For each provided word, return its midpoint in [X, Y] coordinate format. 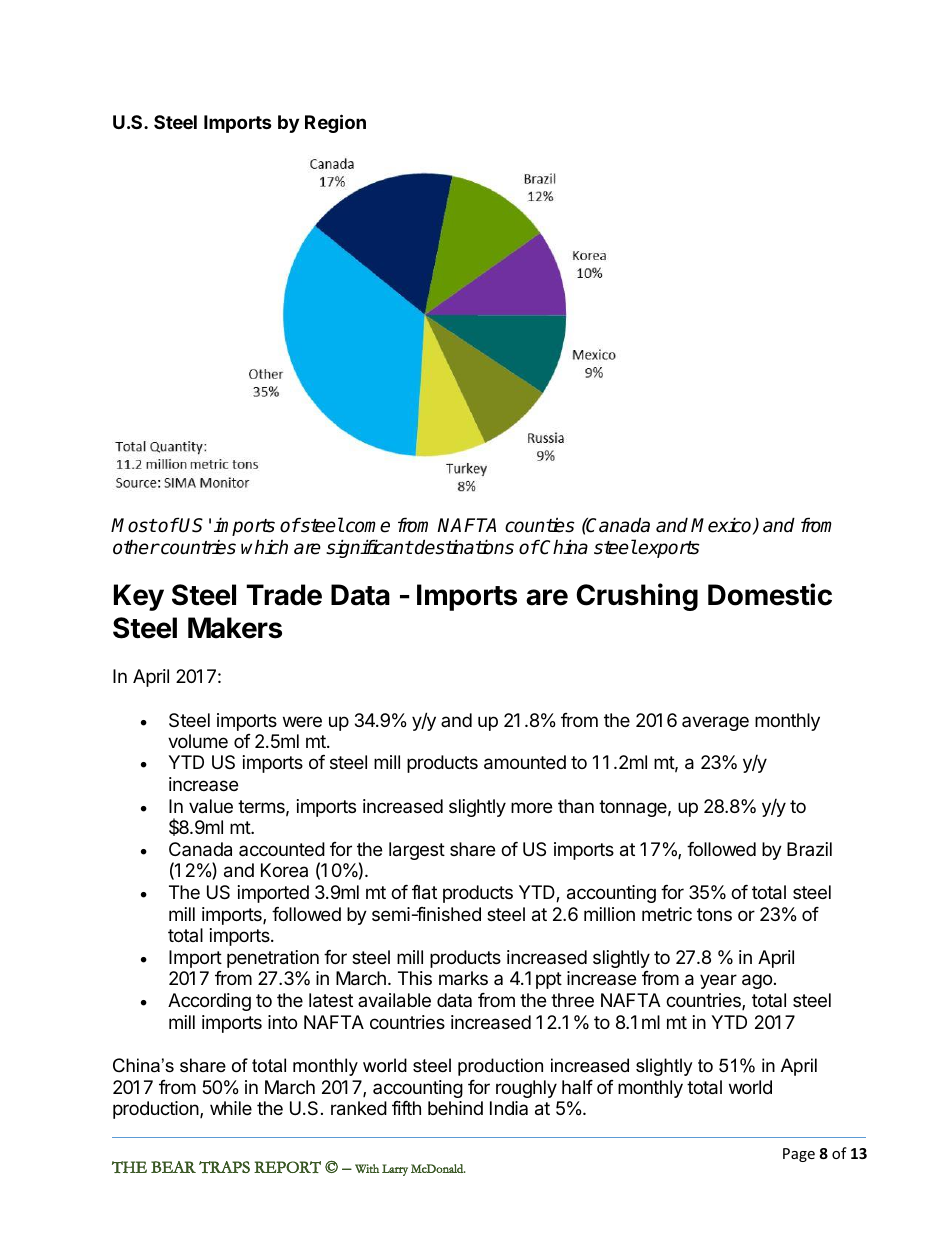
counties [540, 525]
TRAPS [224, 1167]
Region [335, 123]
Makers [235, 628]
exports [668, 549]
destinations [463, 547]
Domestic [770, 594]
